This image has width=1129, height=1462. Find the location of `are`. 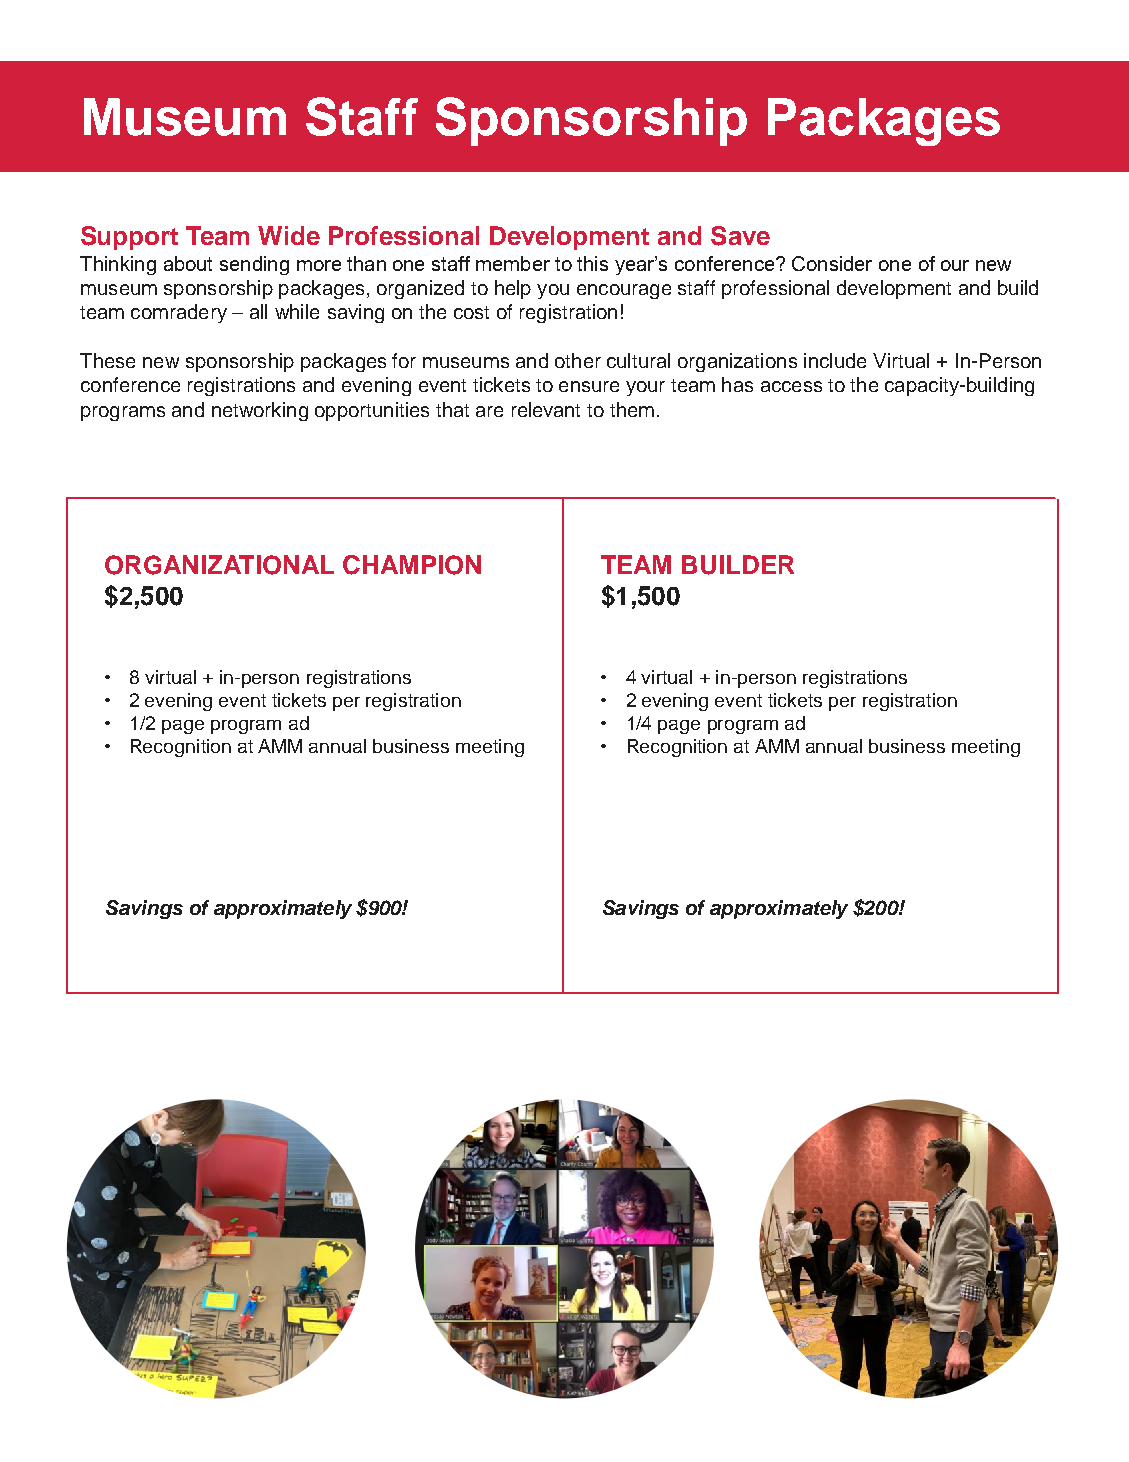

are is located at coordinates (489, 411).
